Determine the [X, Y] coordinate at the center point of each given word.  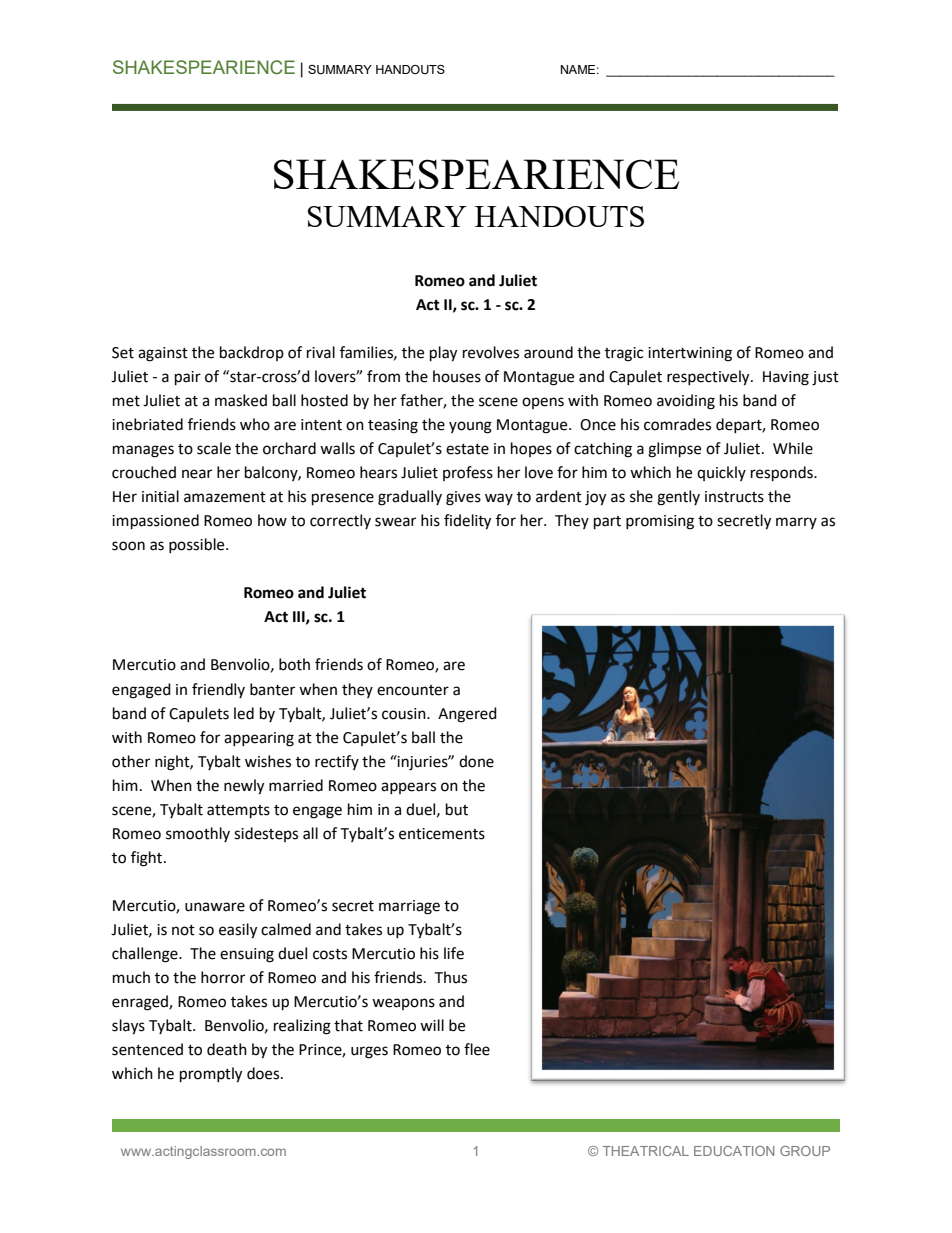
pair [188, 378]
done [476, 761]
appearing [259, 739]
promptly [211, 1075]
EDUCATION [734, 1151]
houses [457, 376]
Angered [467, 715]
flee [477, 1049]
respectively [709, 378]
